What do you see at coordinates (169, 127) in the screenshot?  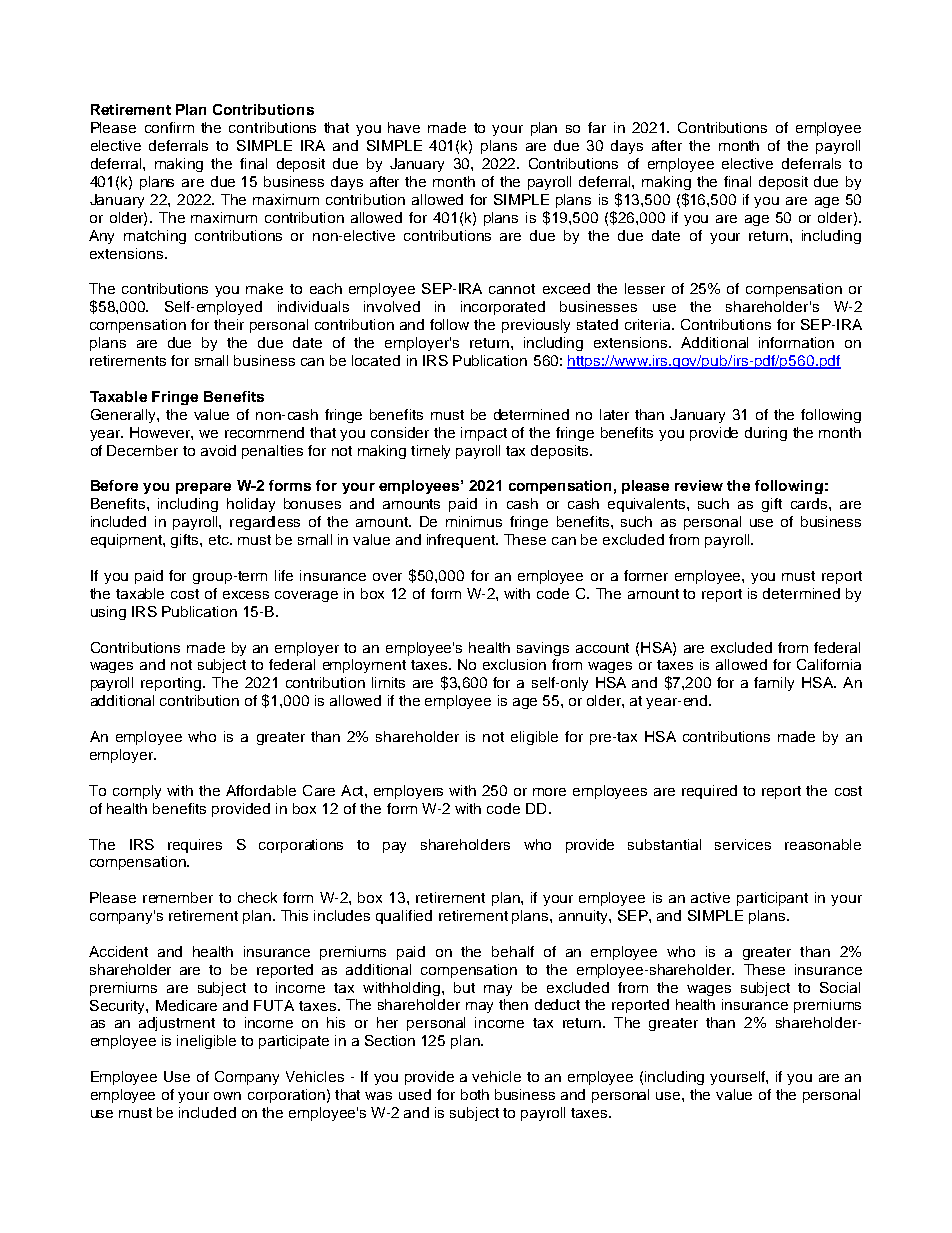 I see `confirm` at bounding box center [169, 127].
